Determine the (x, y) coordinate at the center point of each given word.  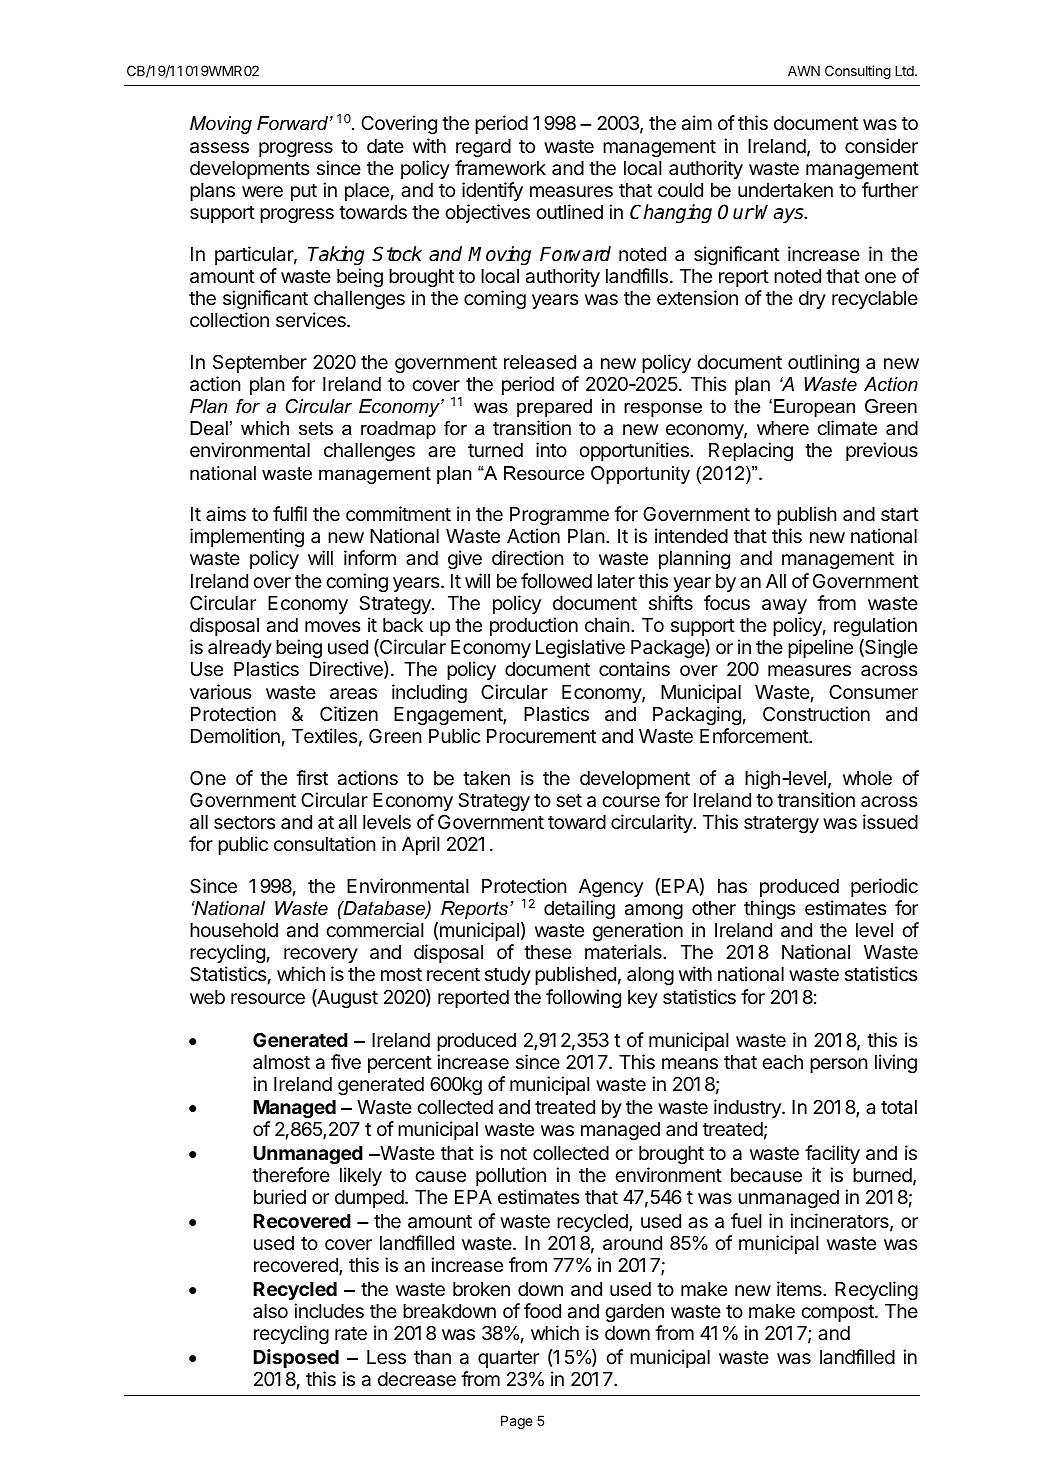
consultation (325, 844)
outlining (823, 363)
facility (832, 1154)
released (540, 362)
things (769, 909)
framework (500, 168)
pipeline (820, 648)
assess (219, 148)
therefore (291, 1174)
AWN (804, 70)
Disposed (296, 1358)
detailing (579, 909)
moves (332, 626)
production (534, 626)
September (260, 363)
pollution (511, 1176)
